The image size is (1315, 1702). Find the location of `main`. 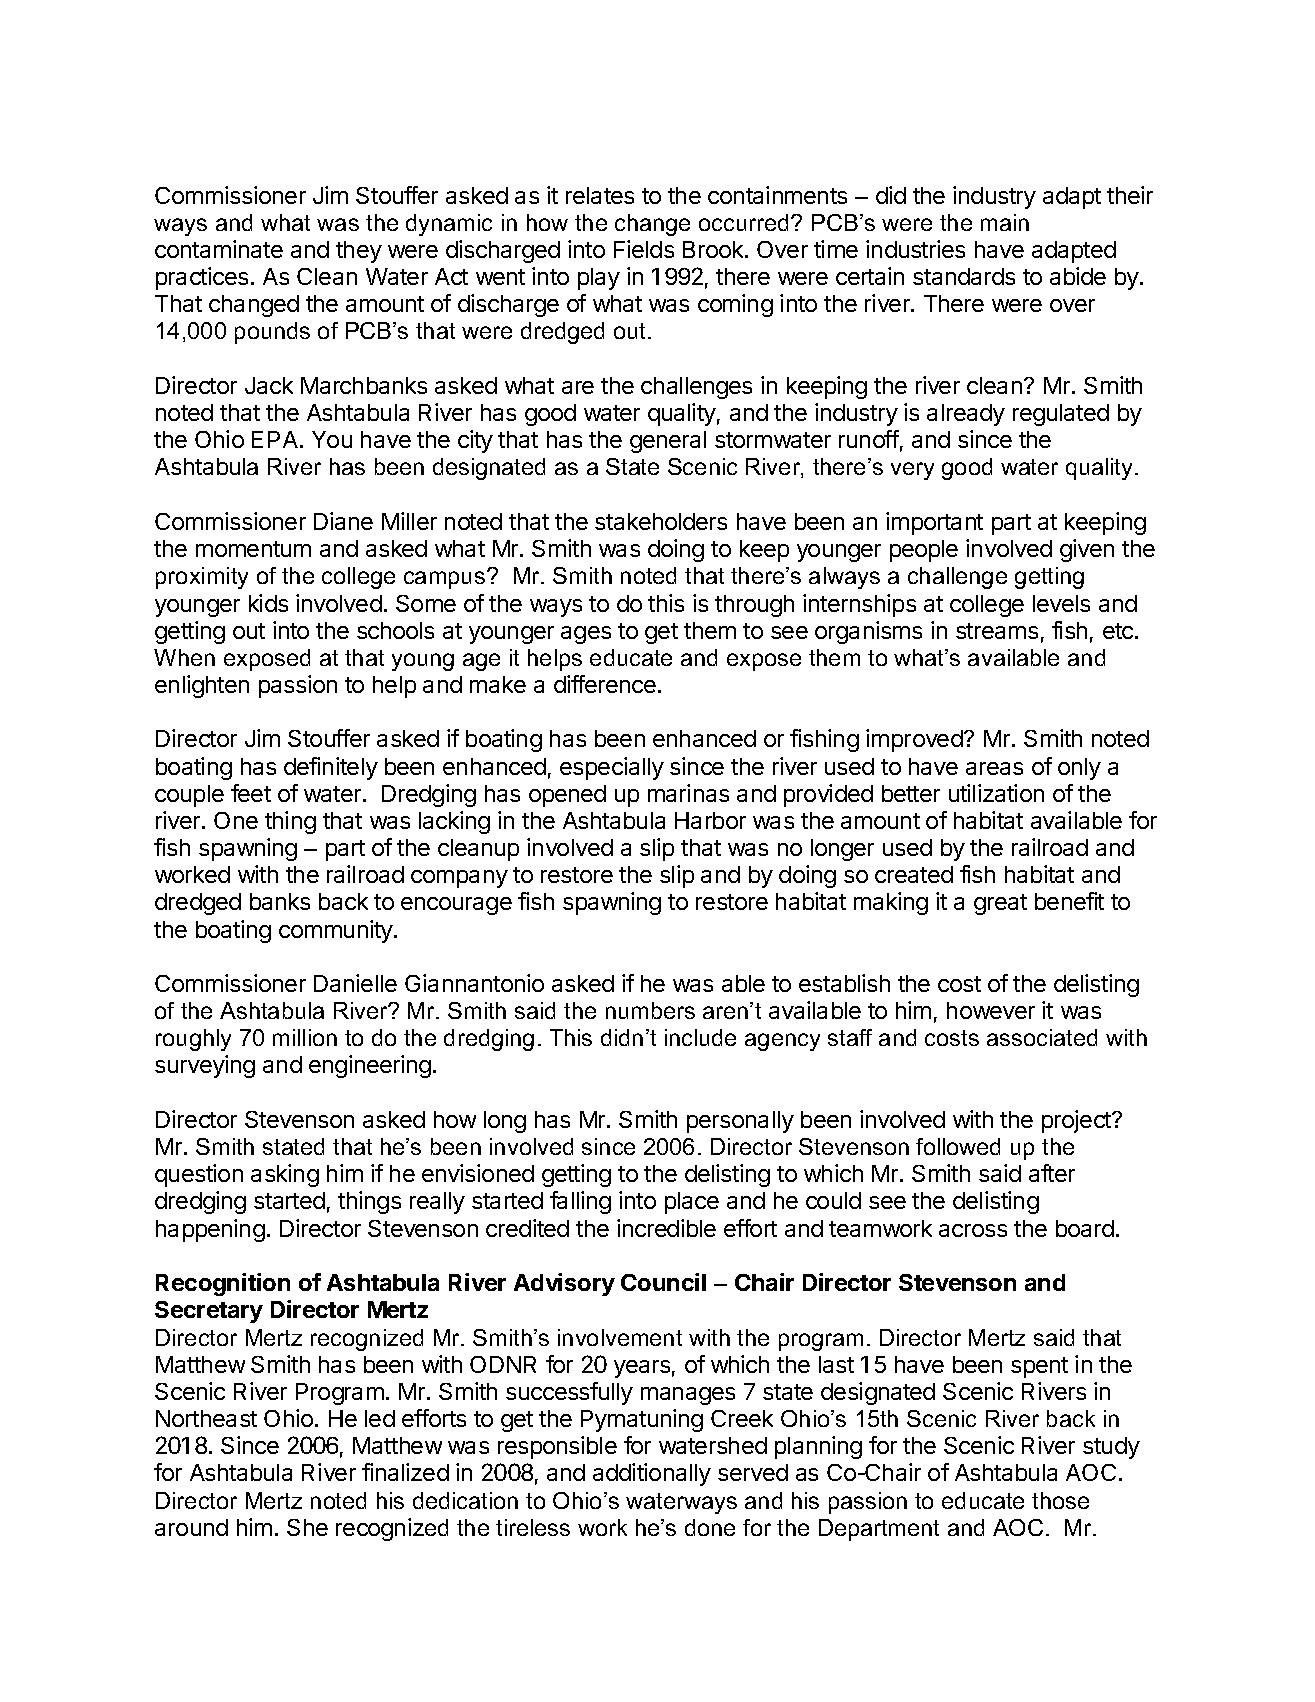

main is located at coordinates (1005, 222).
